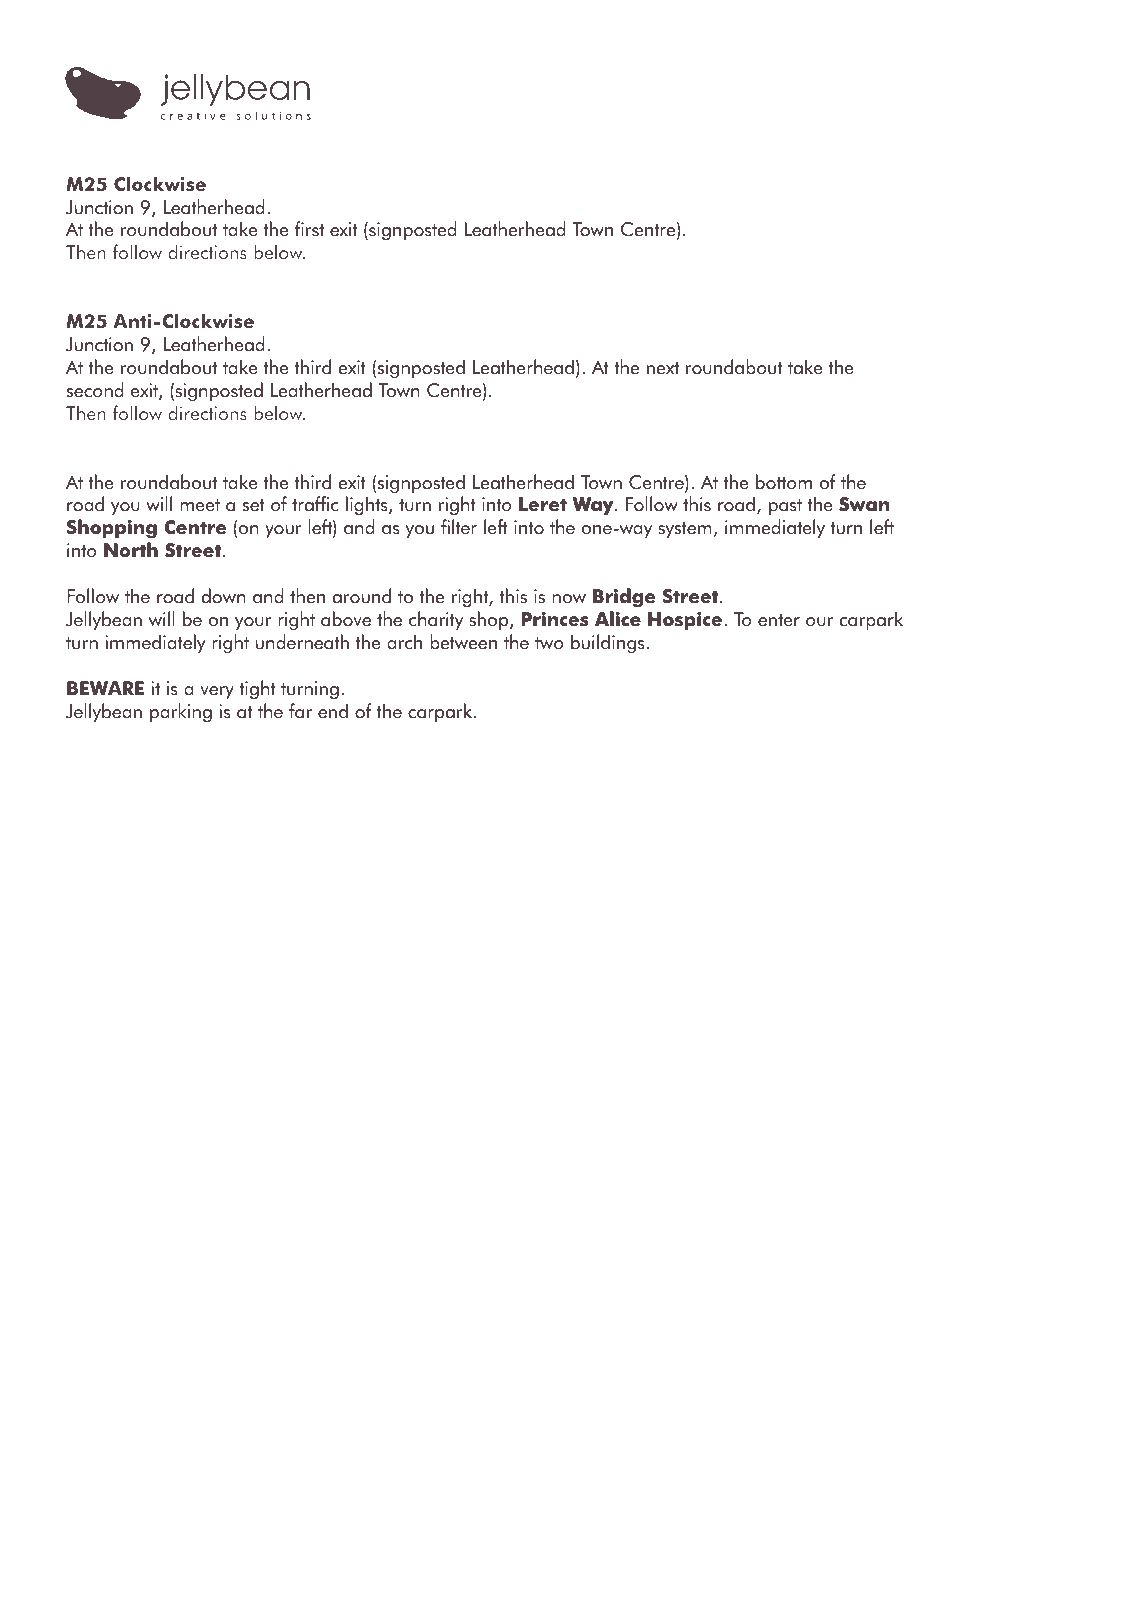 The height and width of the image is (1608, 1137). What do you see at coordinates (459, 527) in the image?
I see `filter` at bounding box center [459, 527].
